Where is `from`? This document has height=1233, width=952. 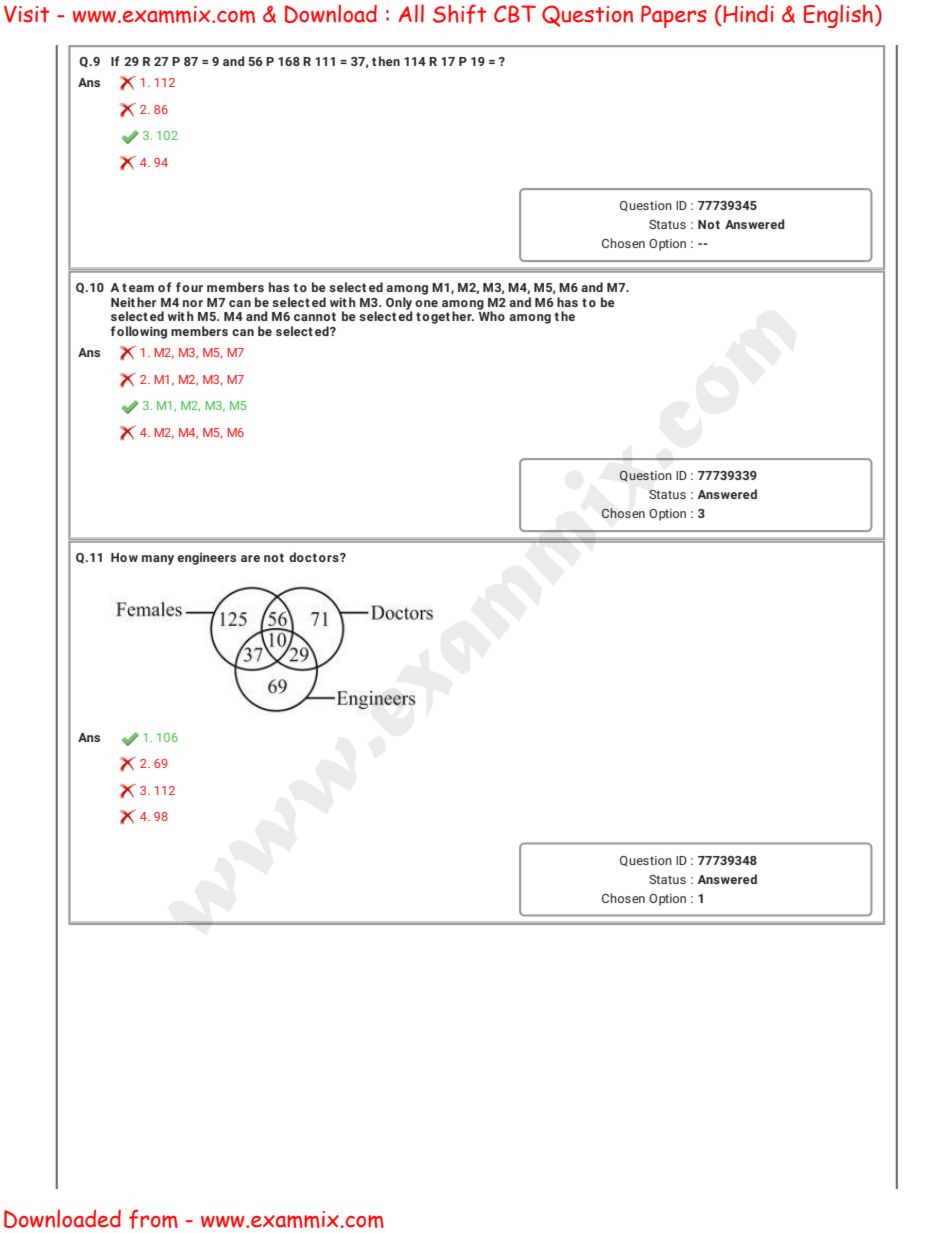
from is located at coordinates (153, 1219).
